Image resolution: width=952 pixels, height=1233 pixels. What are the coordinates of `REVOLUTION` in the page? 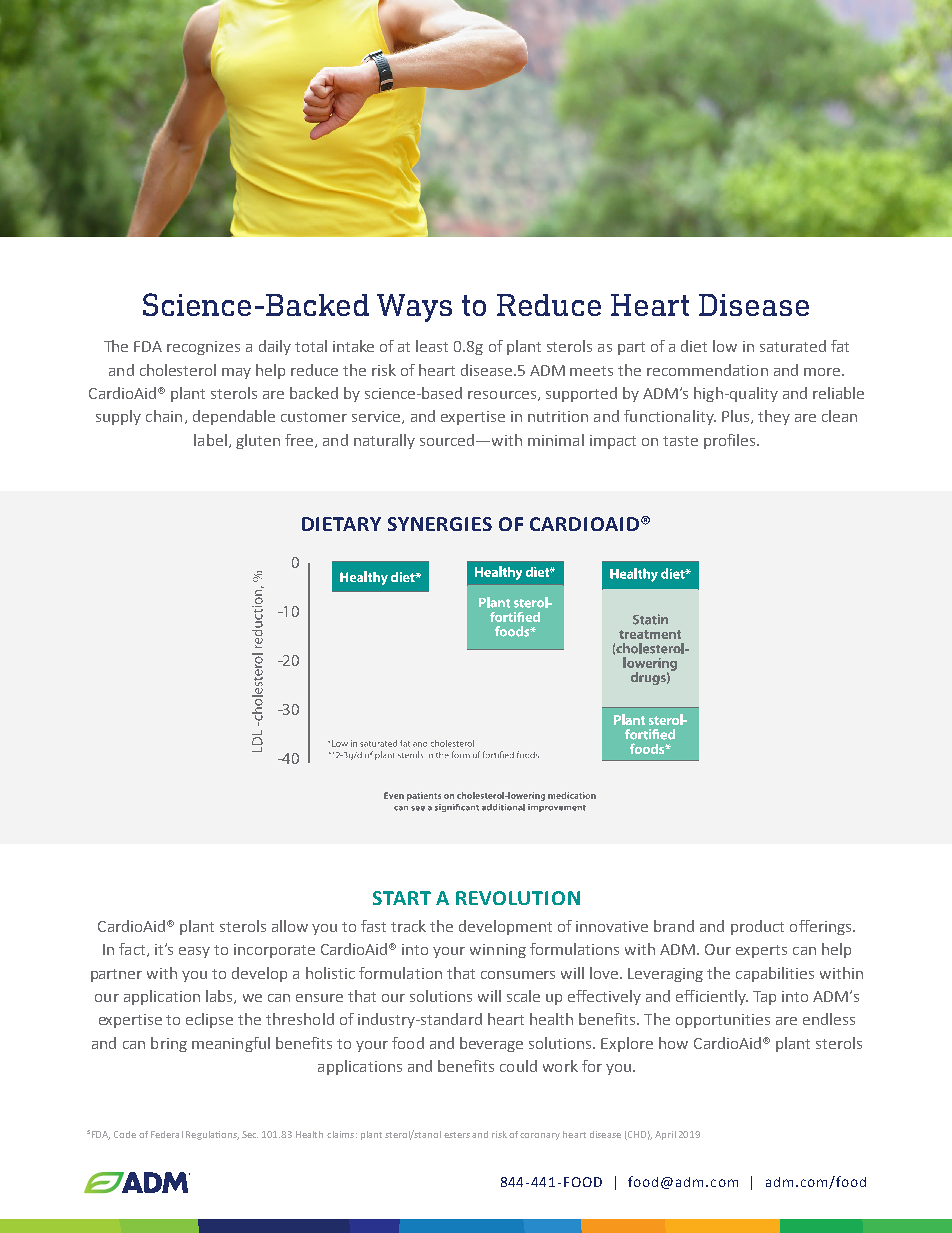 It's located at (518, 898).
